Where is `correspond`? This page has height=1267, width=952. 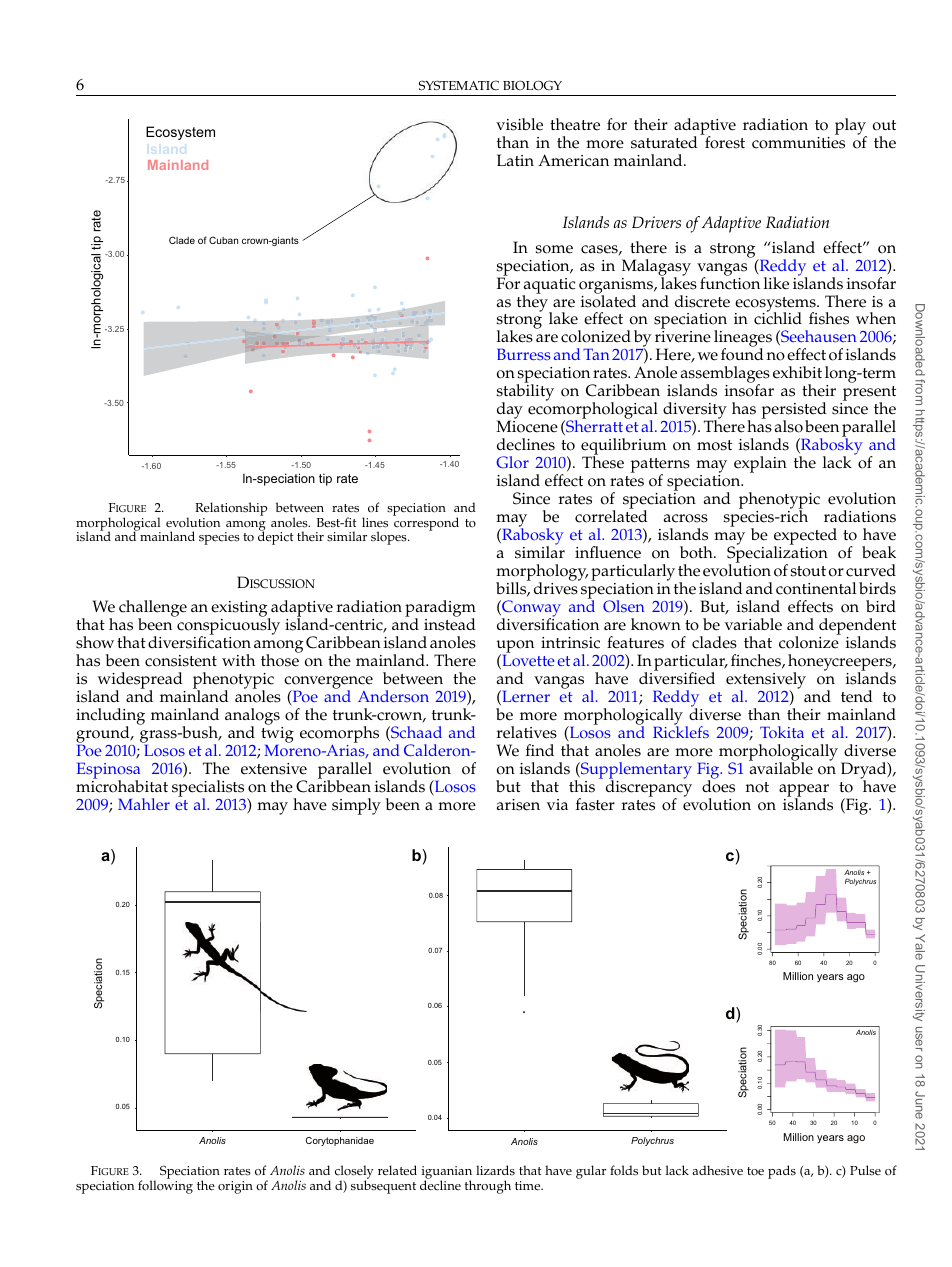 correspond is located at coordinates (426, 523).
